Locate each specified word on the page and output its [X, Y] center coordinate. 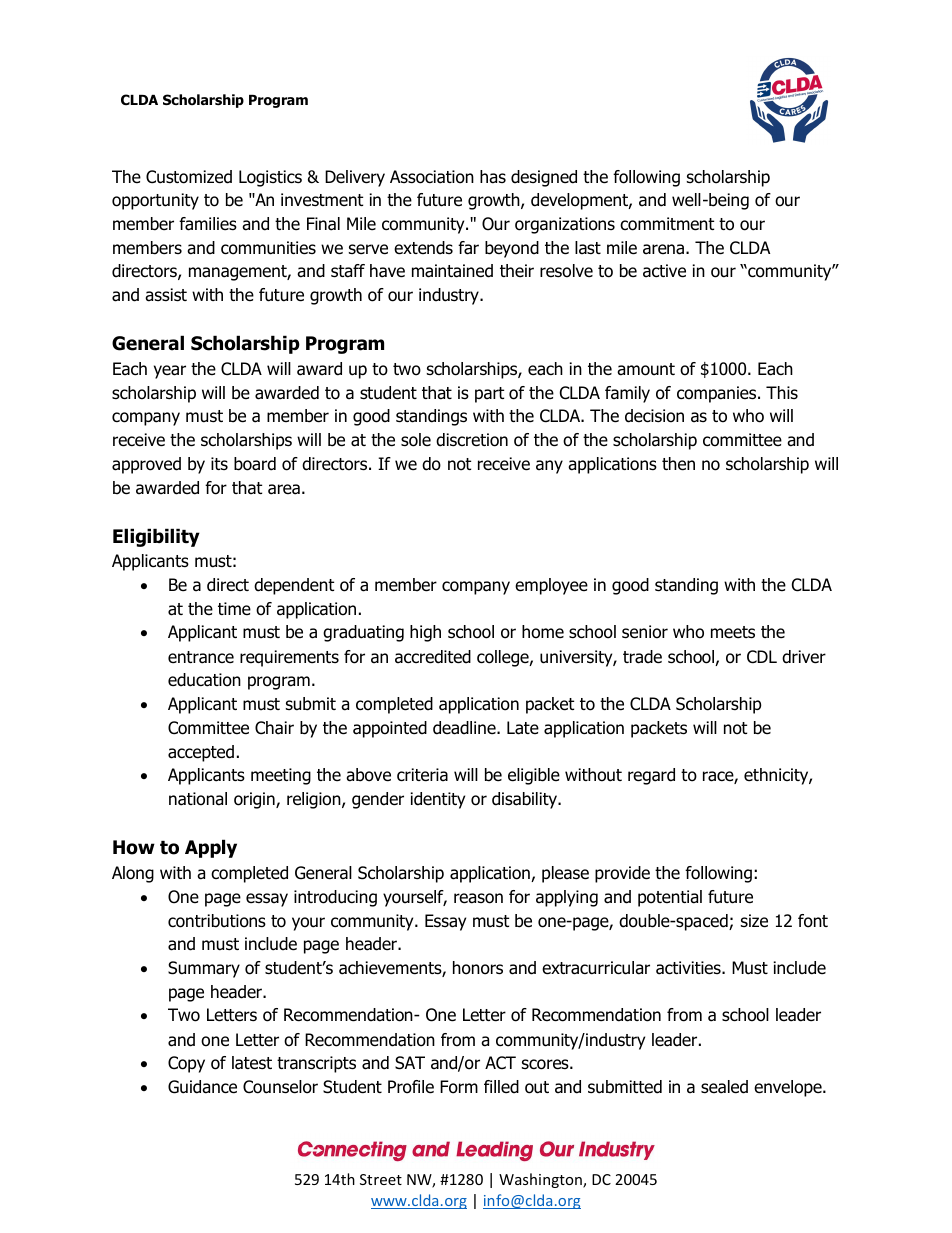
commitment [667, 224]
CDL [762, 657]
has [493, 177]
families [208, 224]
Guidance [202, 1087]
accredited [433, 657]
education [204, 680]
